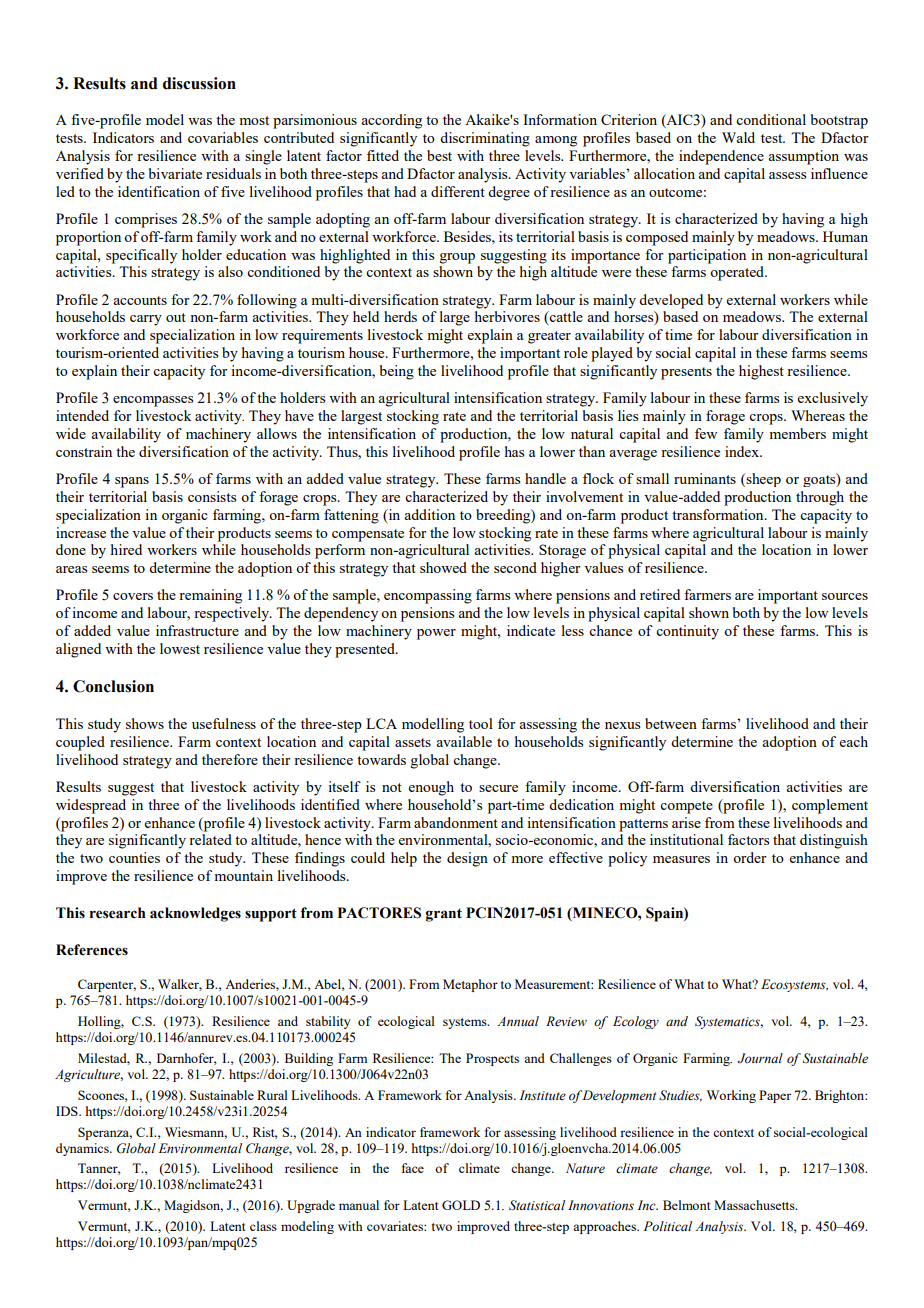 The height and width of the page is (1308, 924). Describe the element at coordinates (485, 139) in the page. I see `discriminating` at that location.
